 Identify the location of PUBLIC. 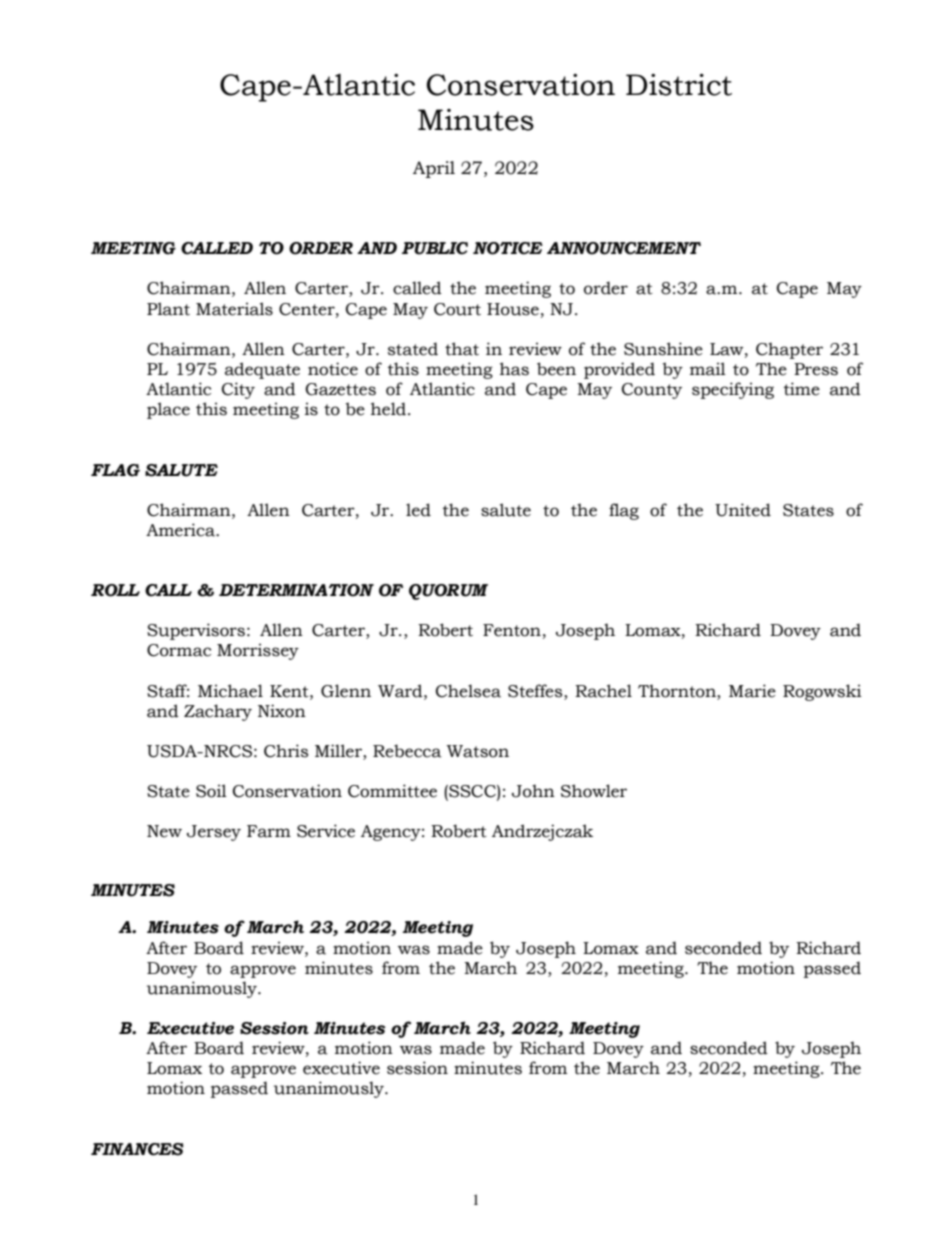
(435, 248).
